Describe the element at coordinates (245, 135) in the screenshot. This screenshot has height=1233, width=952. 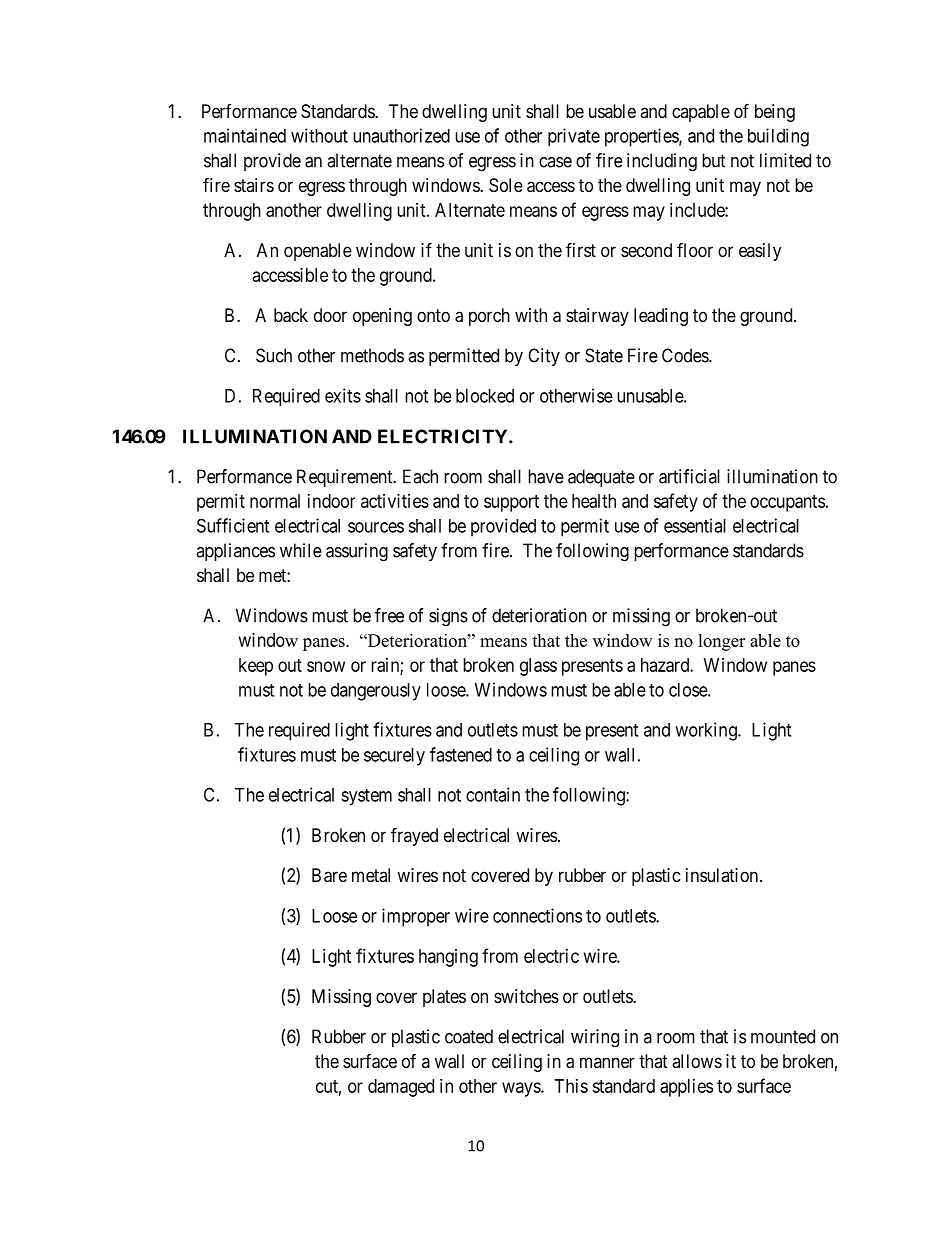
I see `maintained` at that location.
